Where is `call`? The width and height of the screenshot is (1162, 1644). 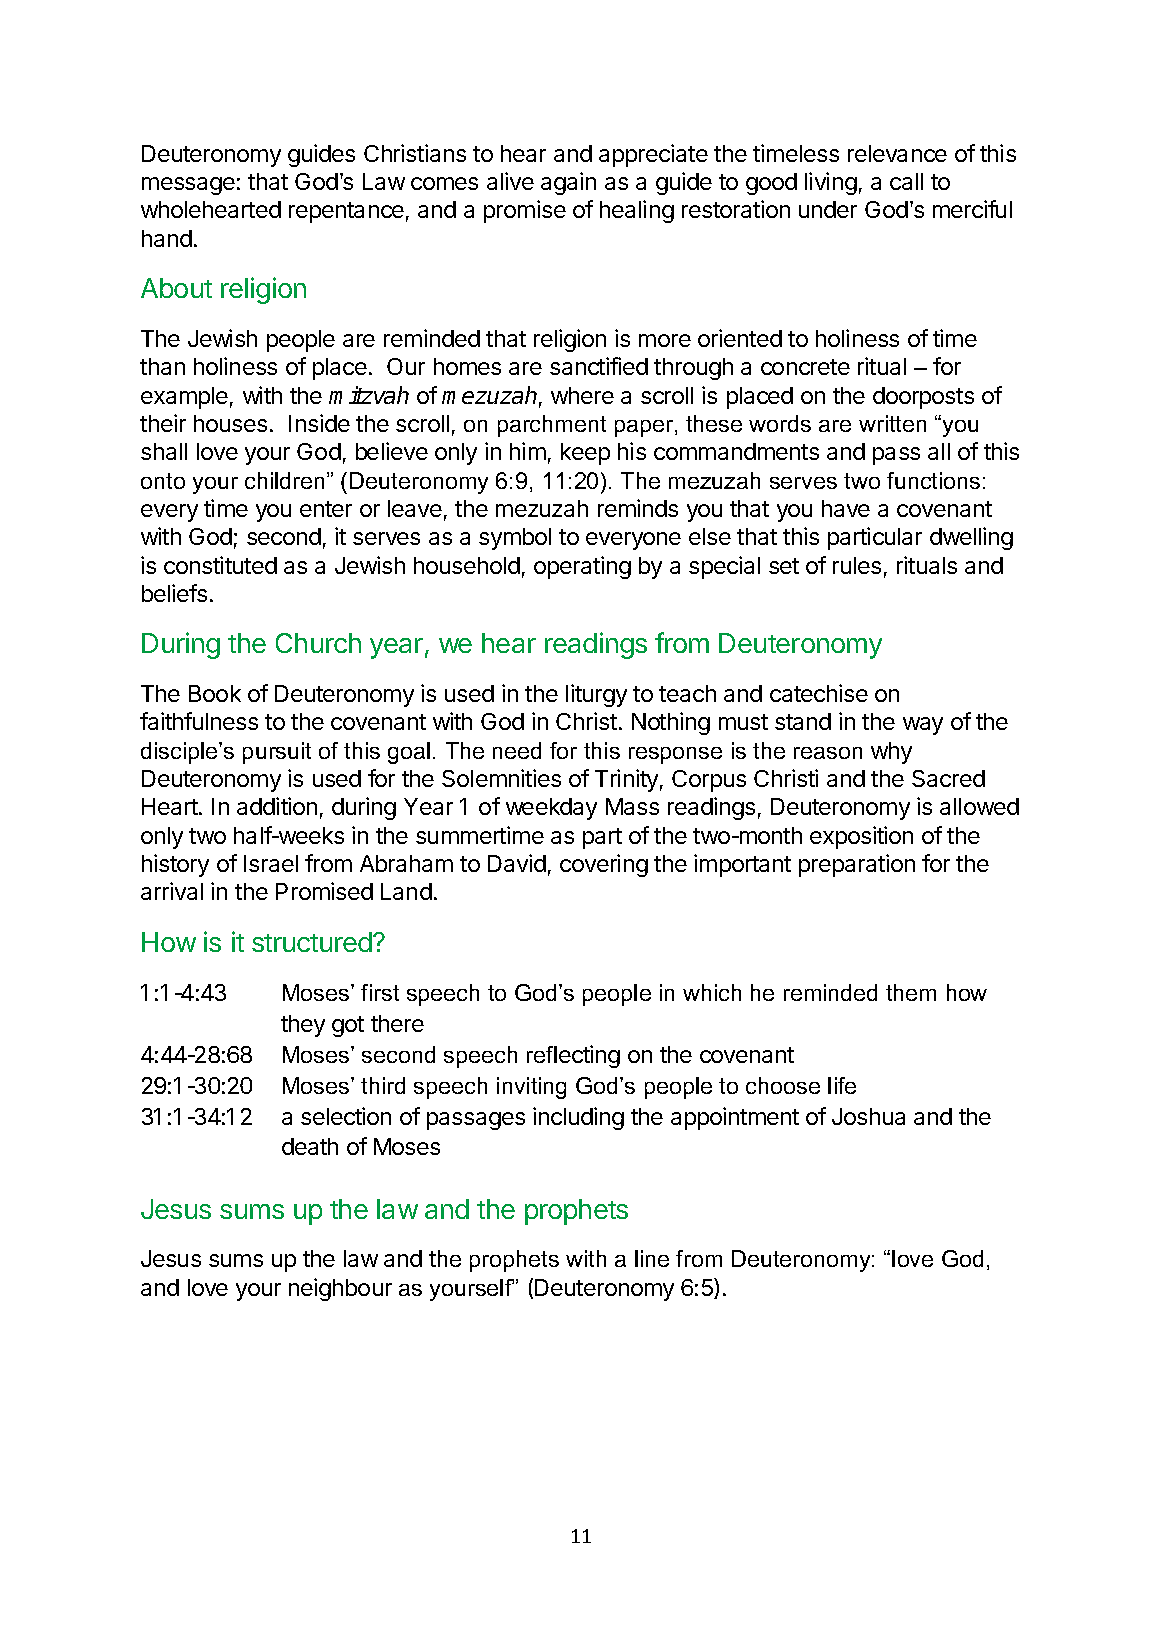 call is located at coordinates (906, 181).
